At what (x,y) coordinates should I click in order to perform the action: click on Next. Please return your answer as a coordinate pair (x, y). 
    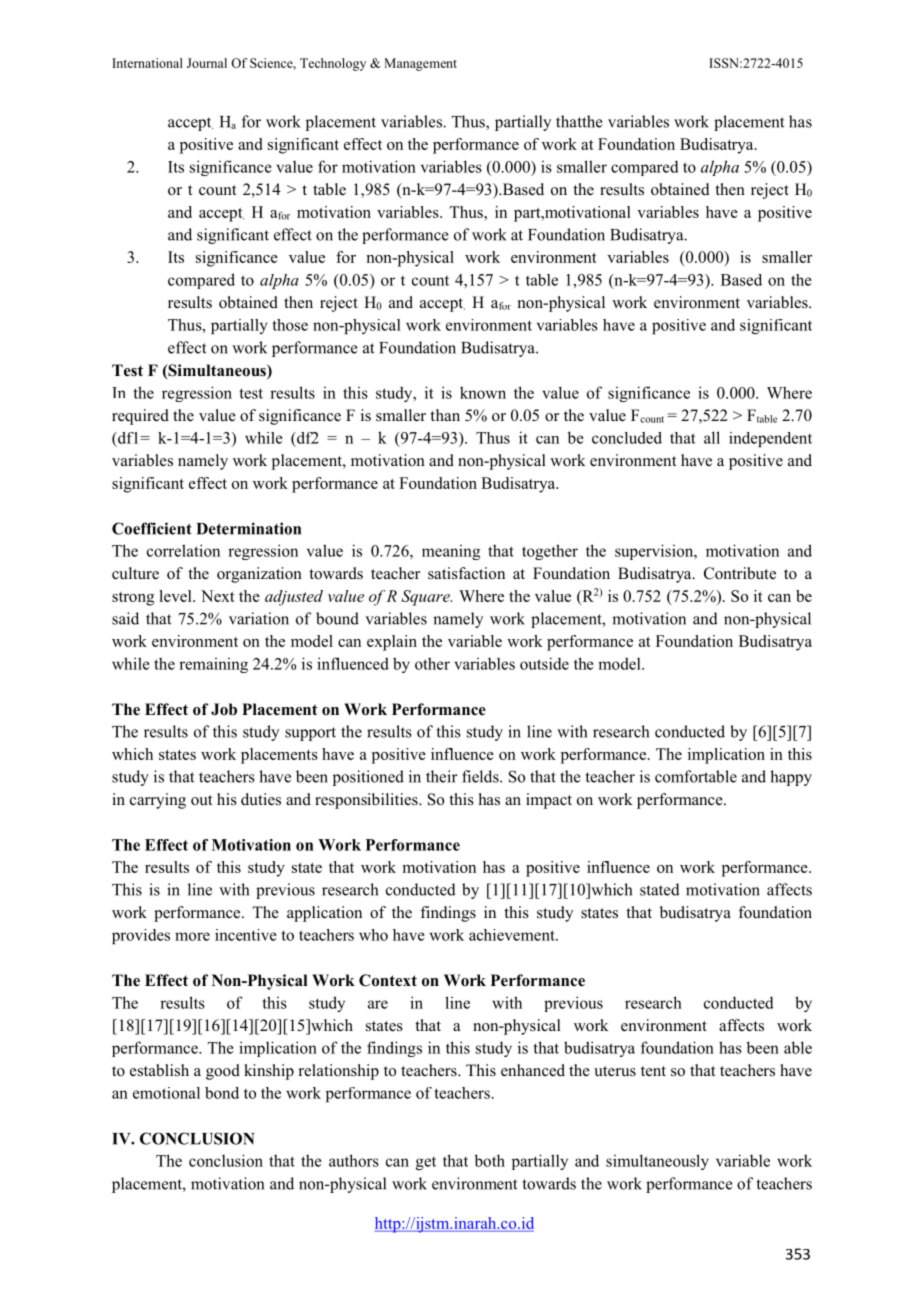
    Looking at the image, I should click on (218, 596).
